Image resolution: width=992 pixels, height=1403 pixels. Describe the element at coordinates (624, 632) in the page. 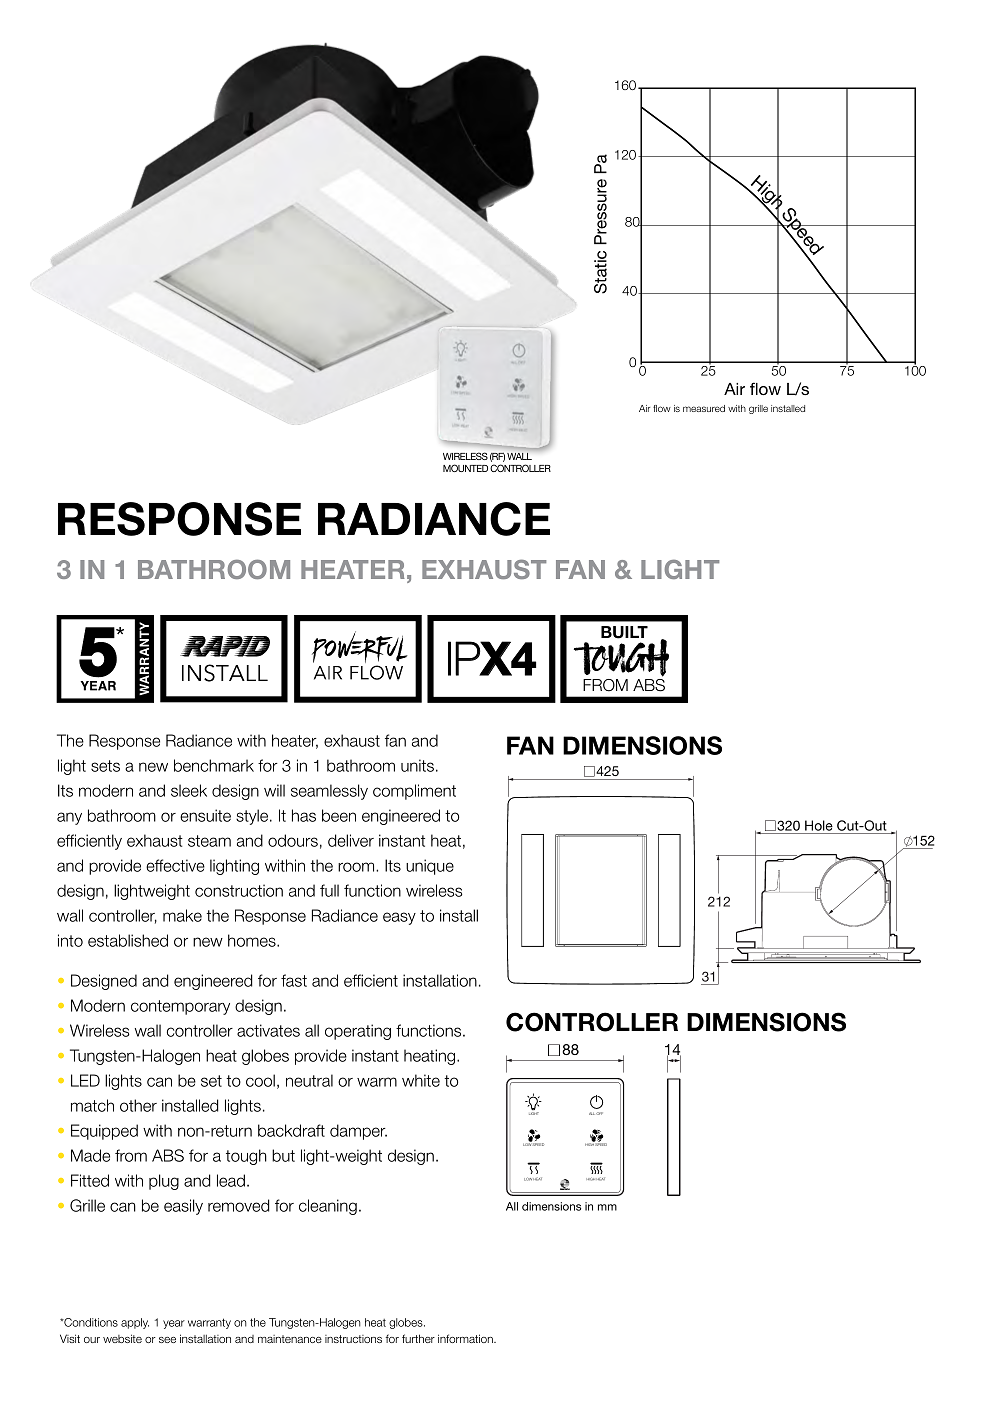

I see `BUILT` at that location.
